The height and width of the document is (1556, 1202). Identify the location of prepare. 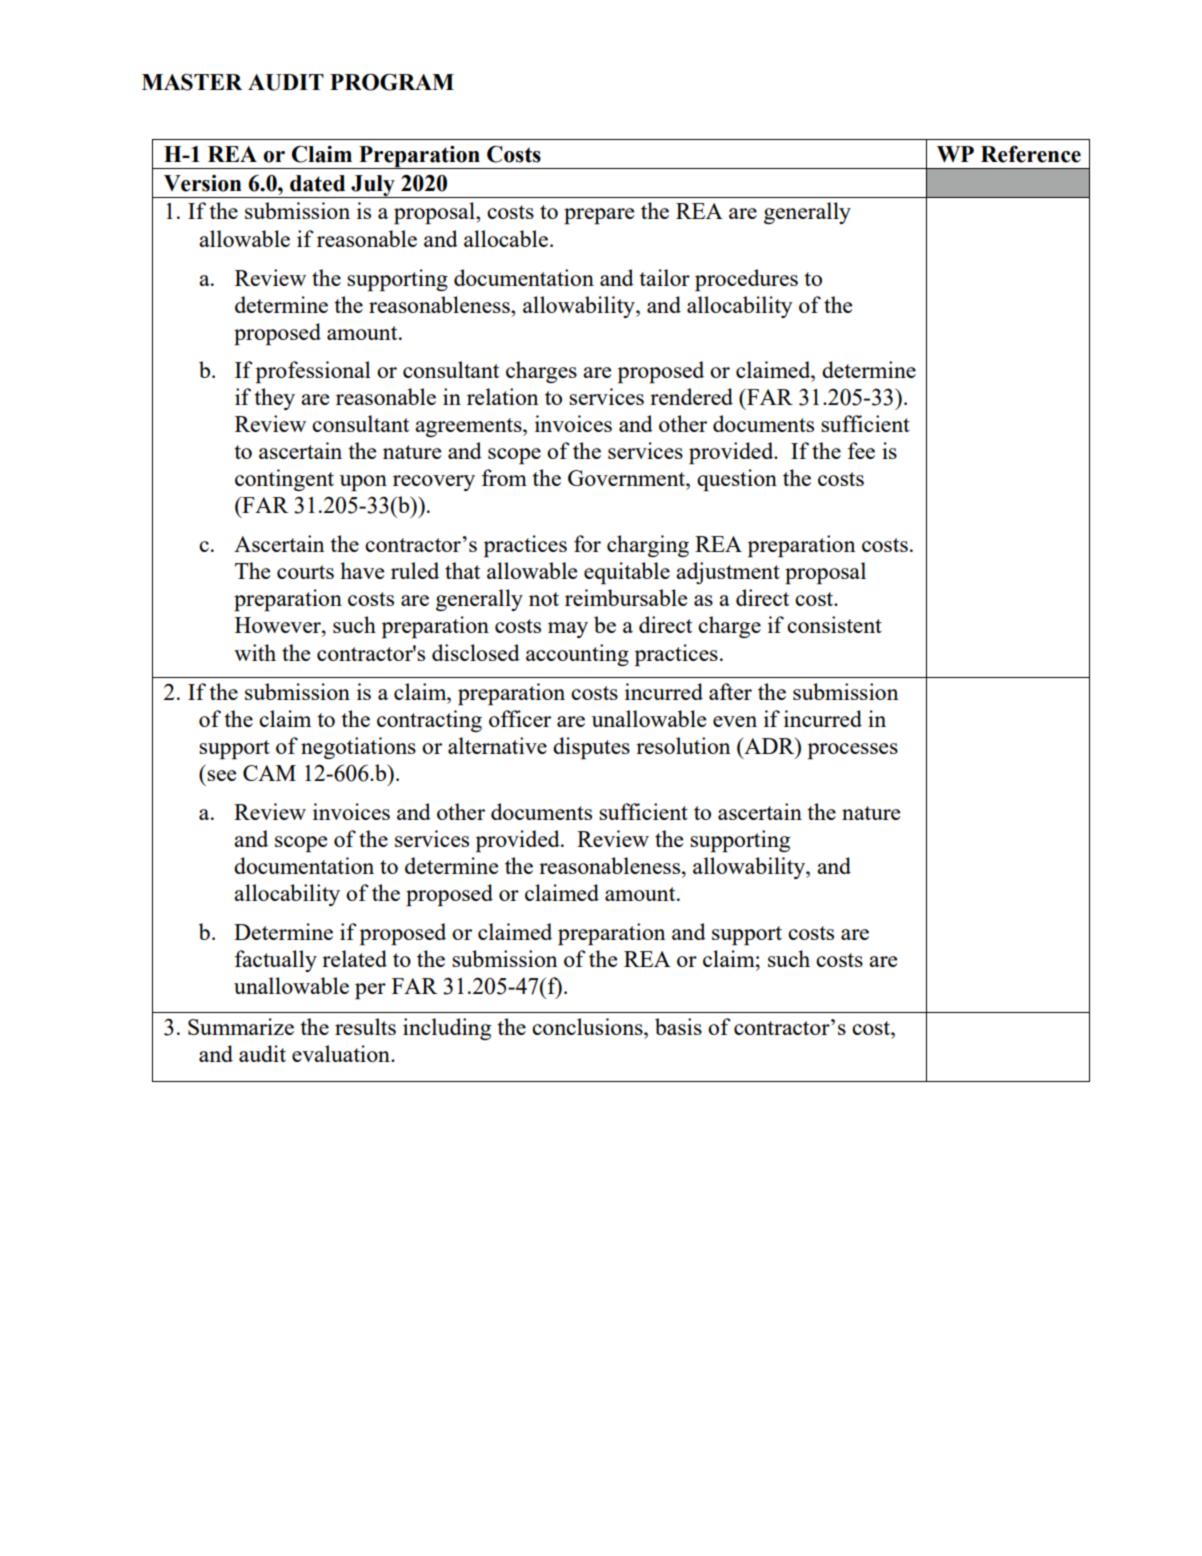
(599, 216).
